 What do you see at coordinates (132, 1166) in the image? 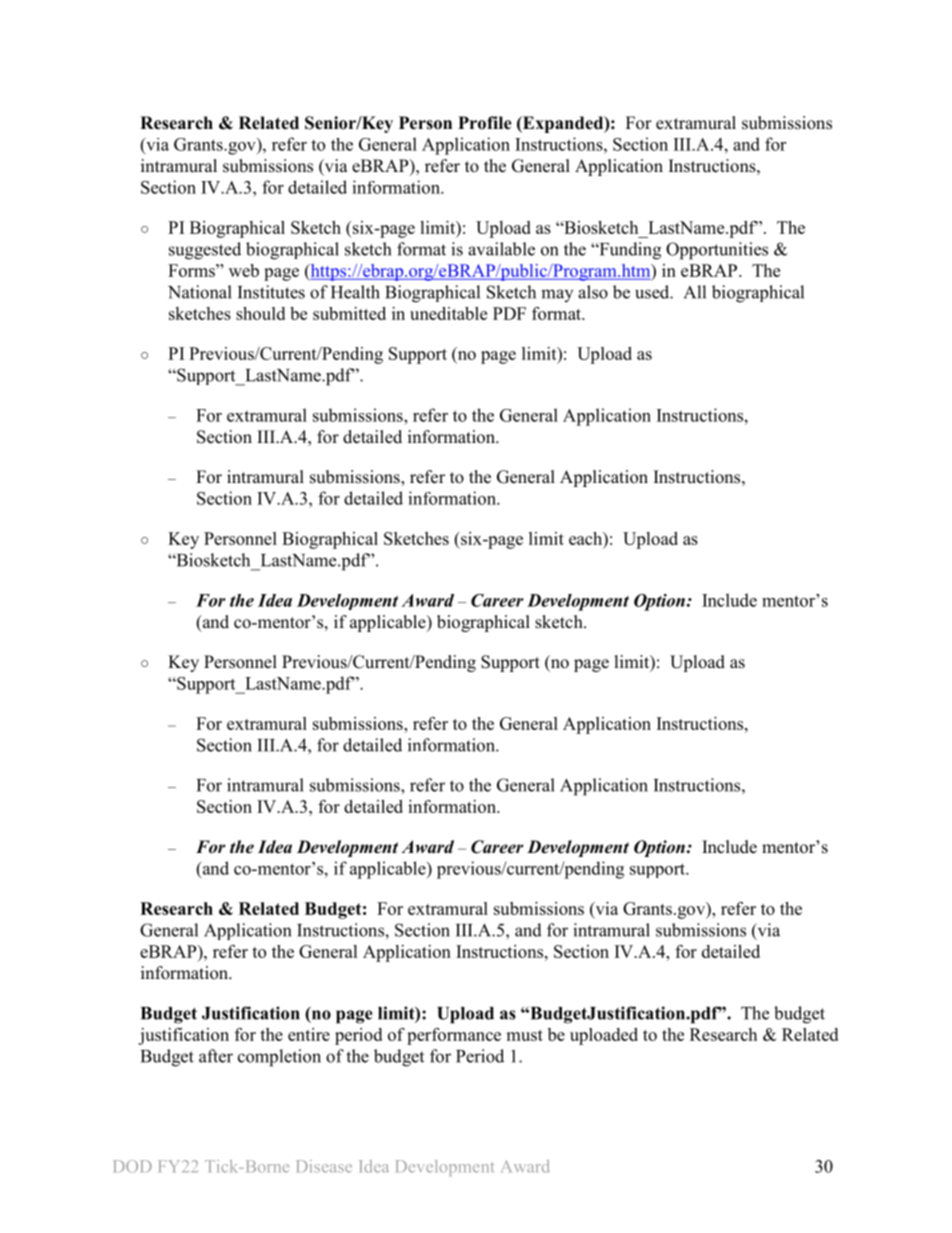
I see `DOD` at bounding box center [132, 1166].
